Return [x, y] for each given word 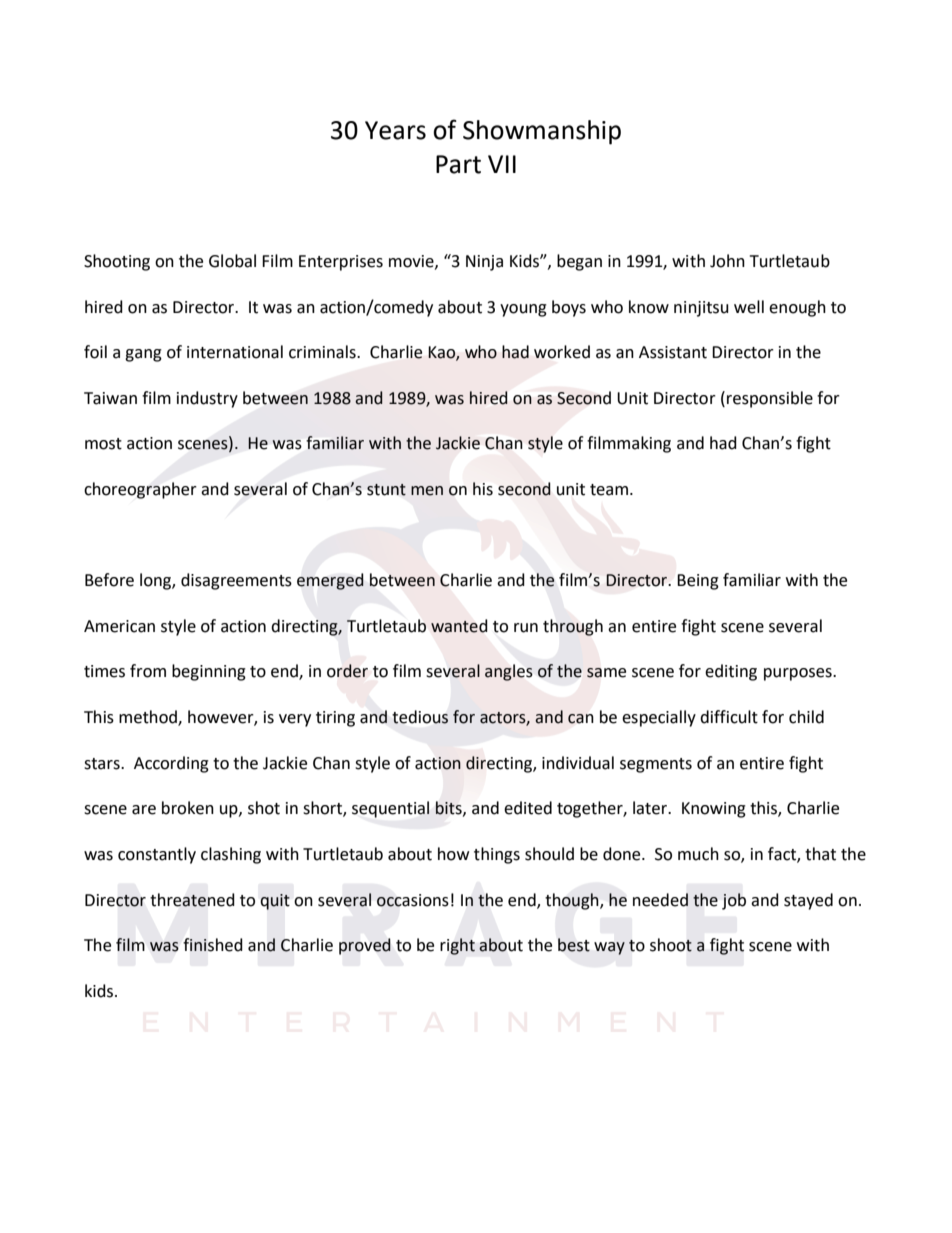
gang [143, 355]
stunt [386, 490]
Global [232, 261]
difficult [729, 717]
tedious [420, 717]
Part [458, 164]
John [727, 261]
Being [698, 582]
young [523, 310]
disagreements [236, 581]
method [149, 718]
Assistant [673, 352]
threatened [192, 900]
